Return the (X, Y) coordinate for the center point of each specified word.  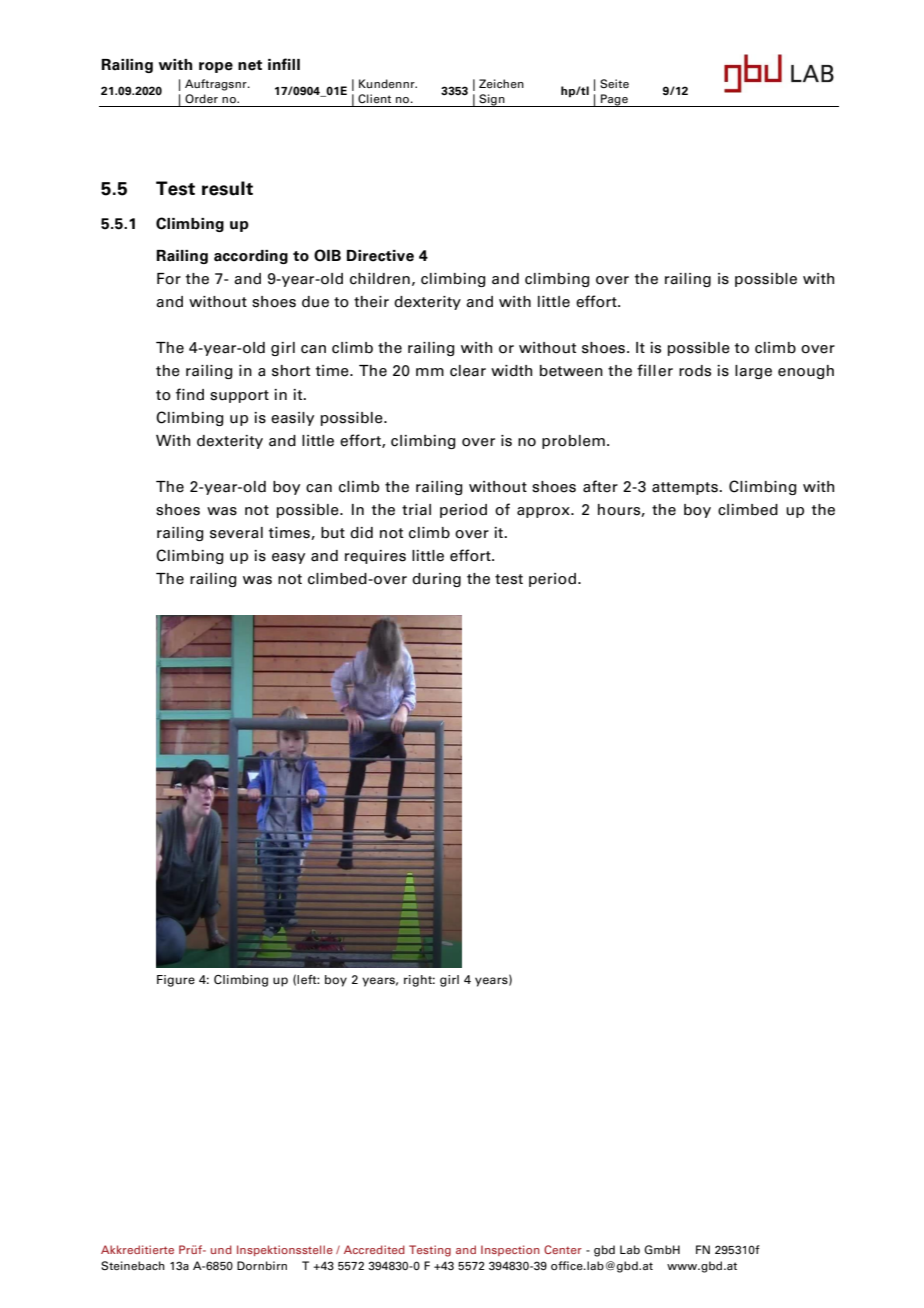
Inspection (510, 1250)
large (753, 372)
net (250, 65)
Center (563, 1249)
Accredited (374, 1249)
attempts (686, 488)
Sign (492, 100)
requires (375, 557)
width (511, 371)
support (239, 396)
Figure (176, 981)
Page (614, 100)
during (436, 580)
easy (288, 558)
